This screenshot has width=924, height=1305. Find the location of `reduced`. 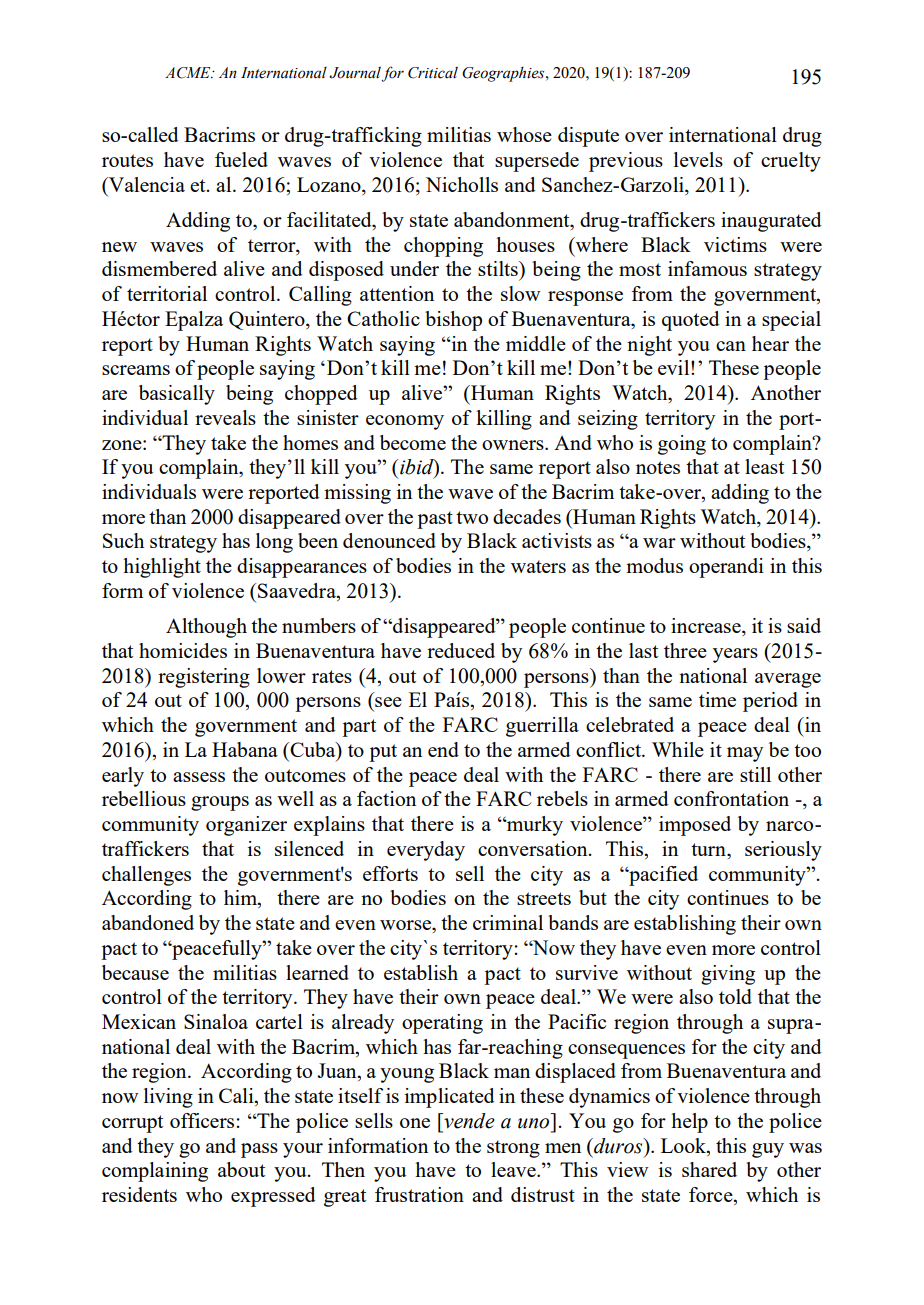

reduced is located at coordinates (461, 650).
